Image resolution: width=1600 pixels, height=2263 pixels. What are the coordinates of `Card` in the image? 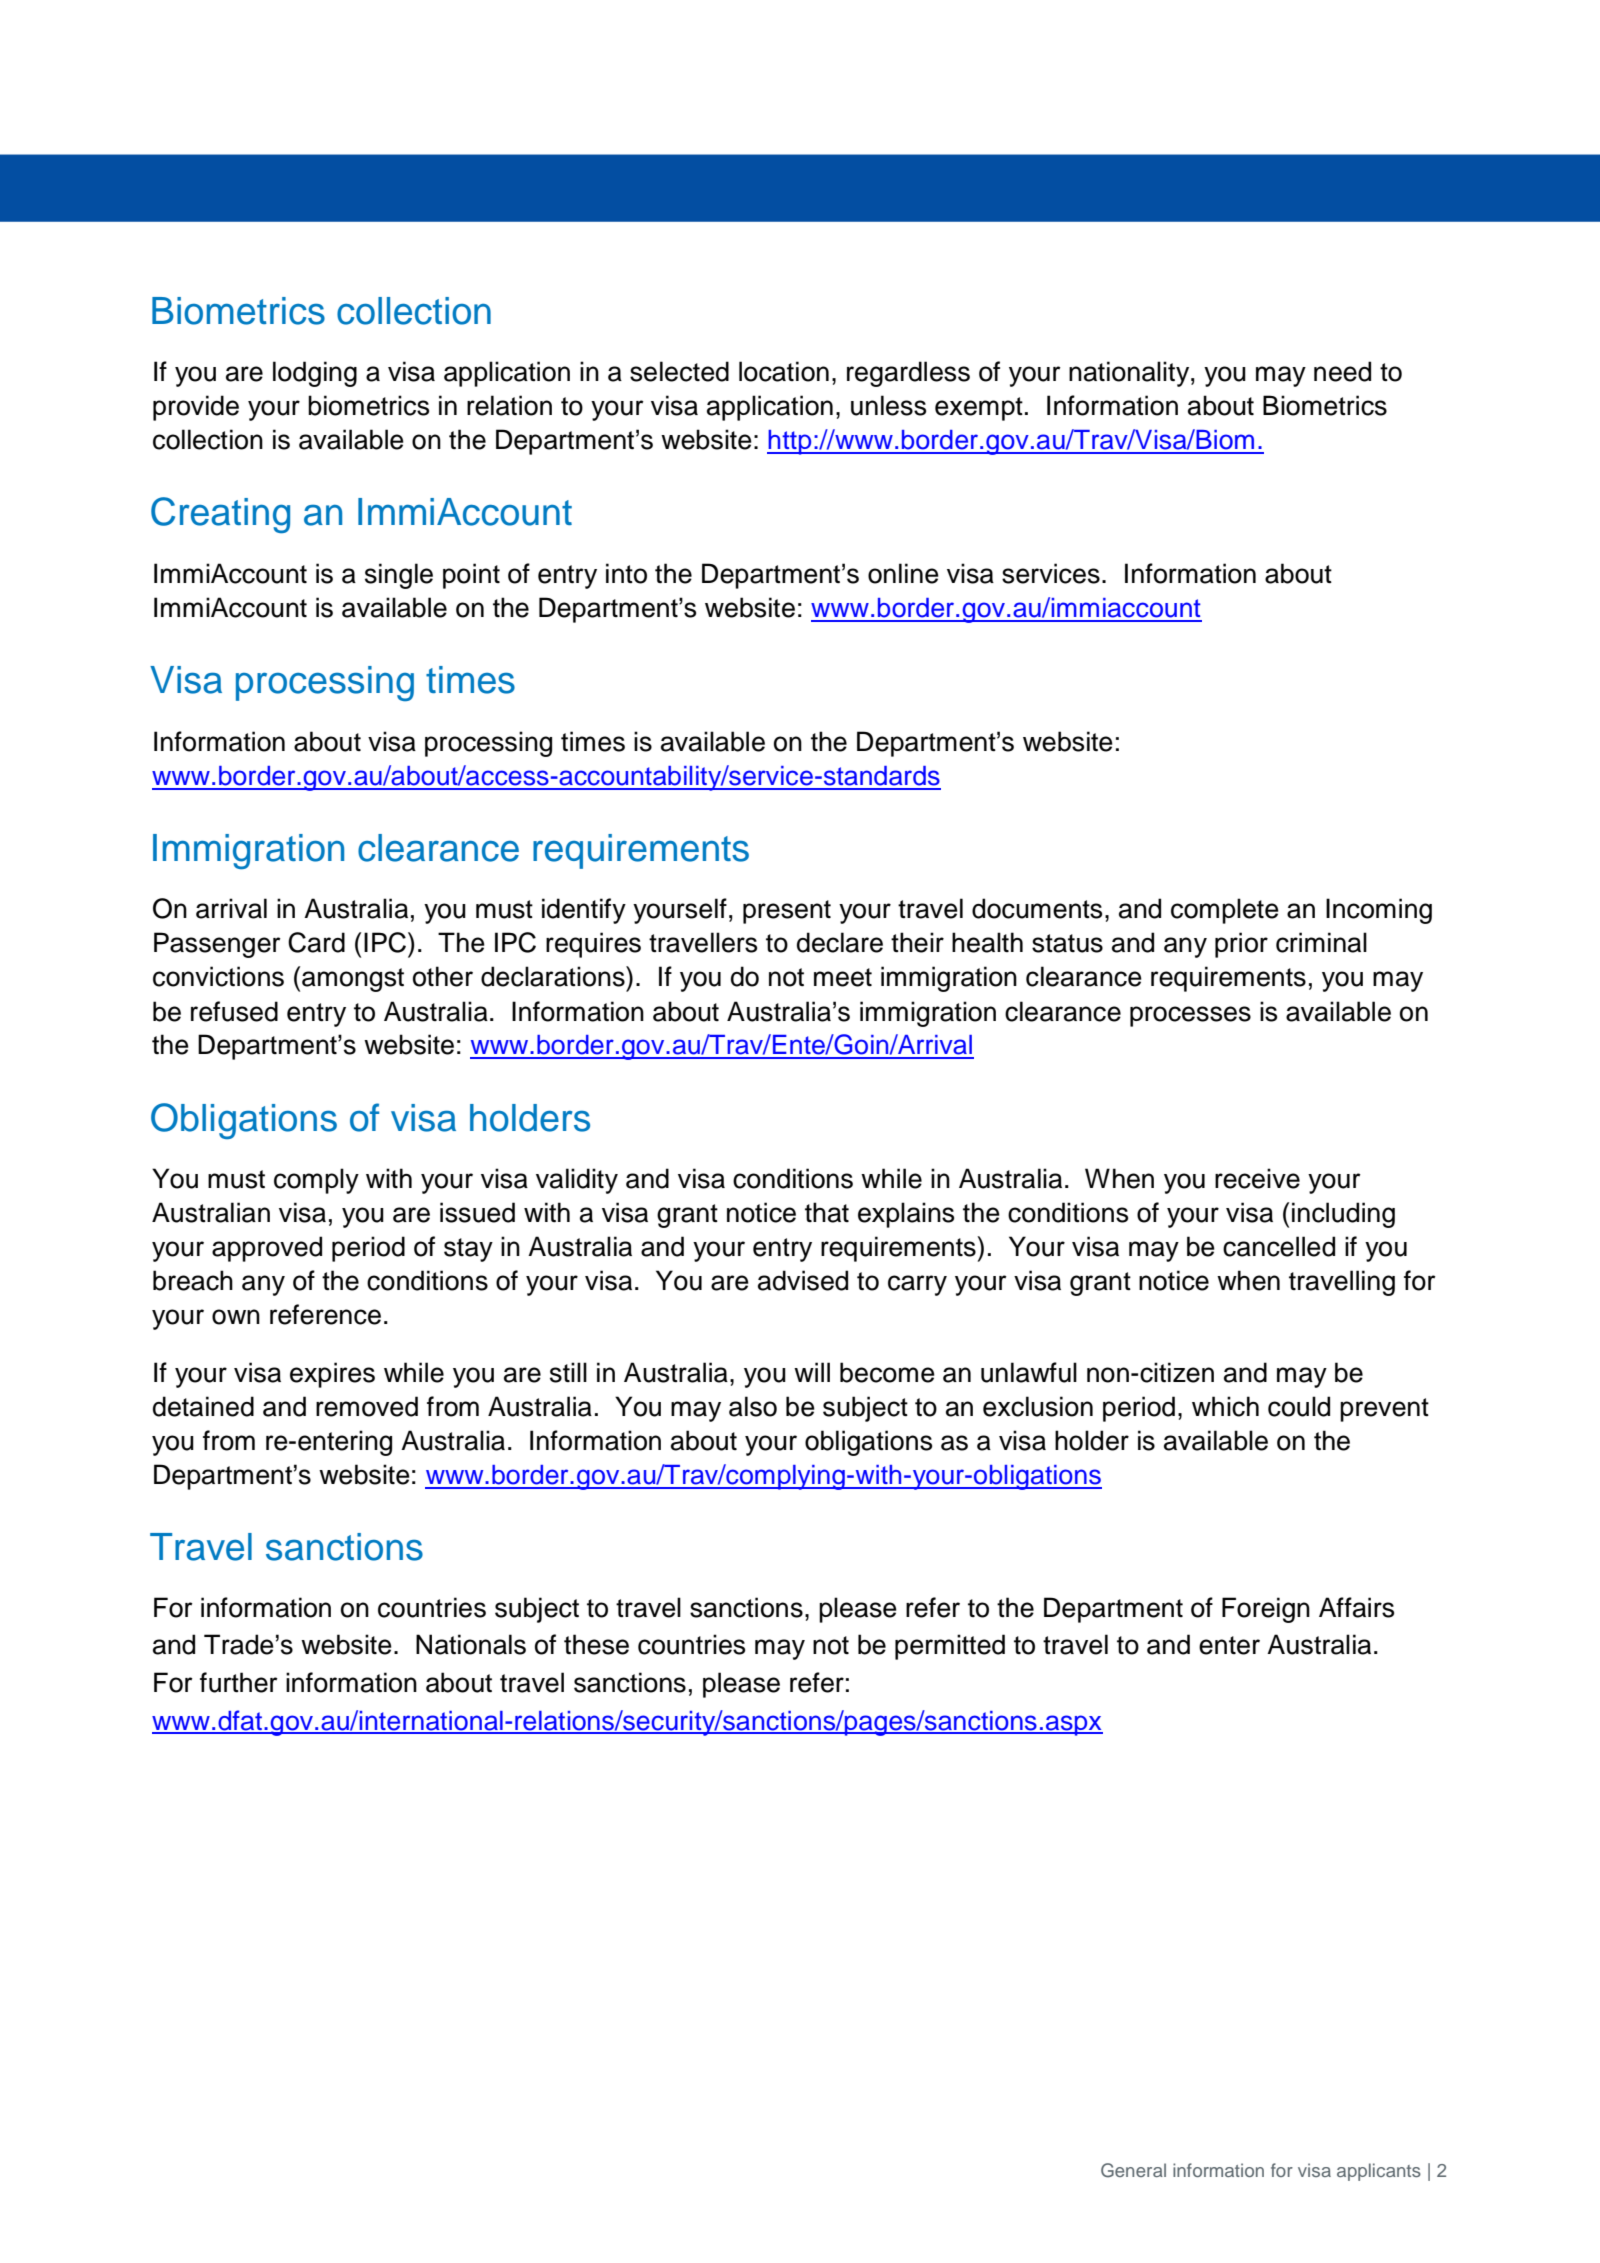 It's located at (316, 942).
